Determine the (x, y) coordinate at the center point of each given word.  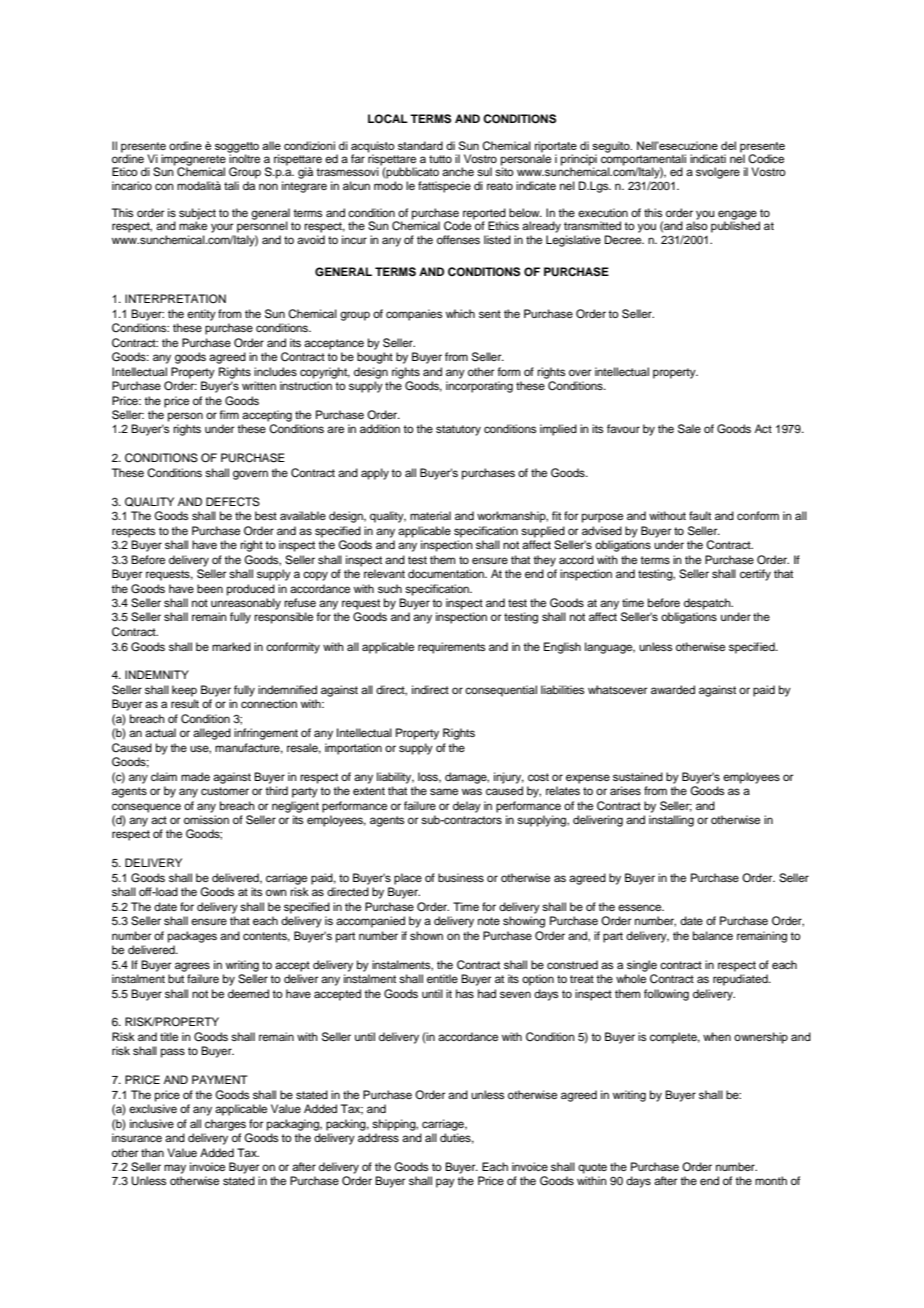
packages (192, 937)
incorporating (479, 387)
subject (197, 215)
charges (225, 1125)
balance (713, 935)
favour (623, 428)
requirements (451, 648)
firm (229, 414)
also (697, 224)
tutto (440, 159)
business (461, 877)
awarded (673, 689)
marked (231, 646)
